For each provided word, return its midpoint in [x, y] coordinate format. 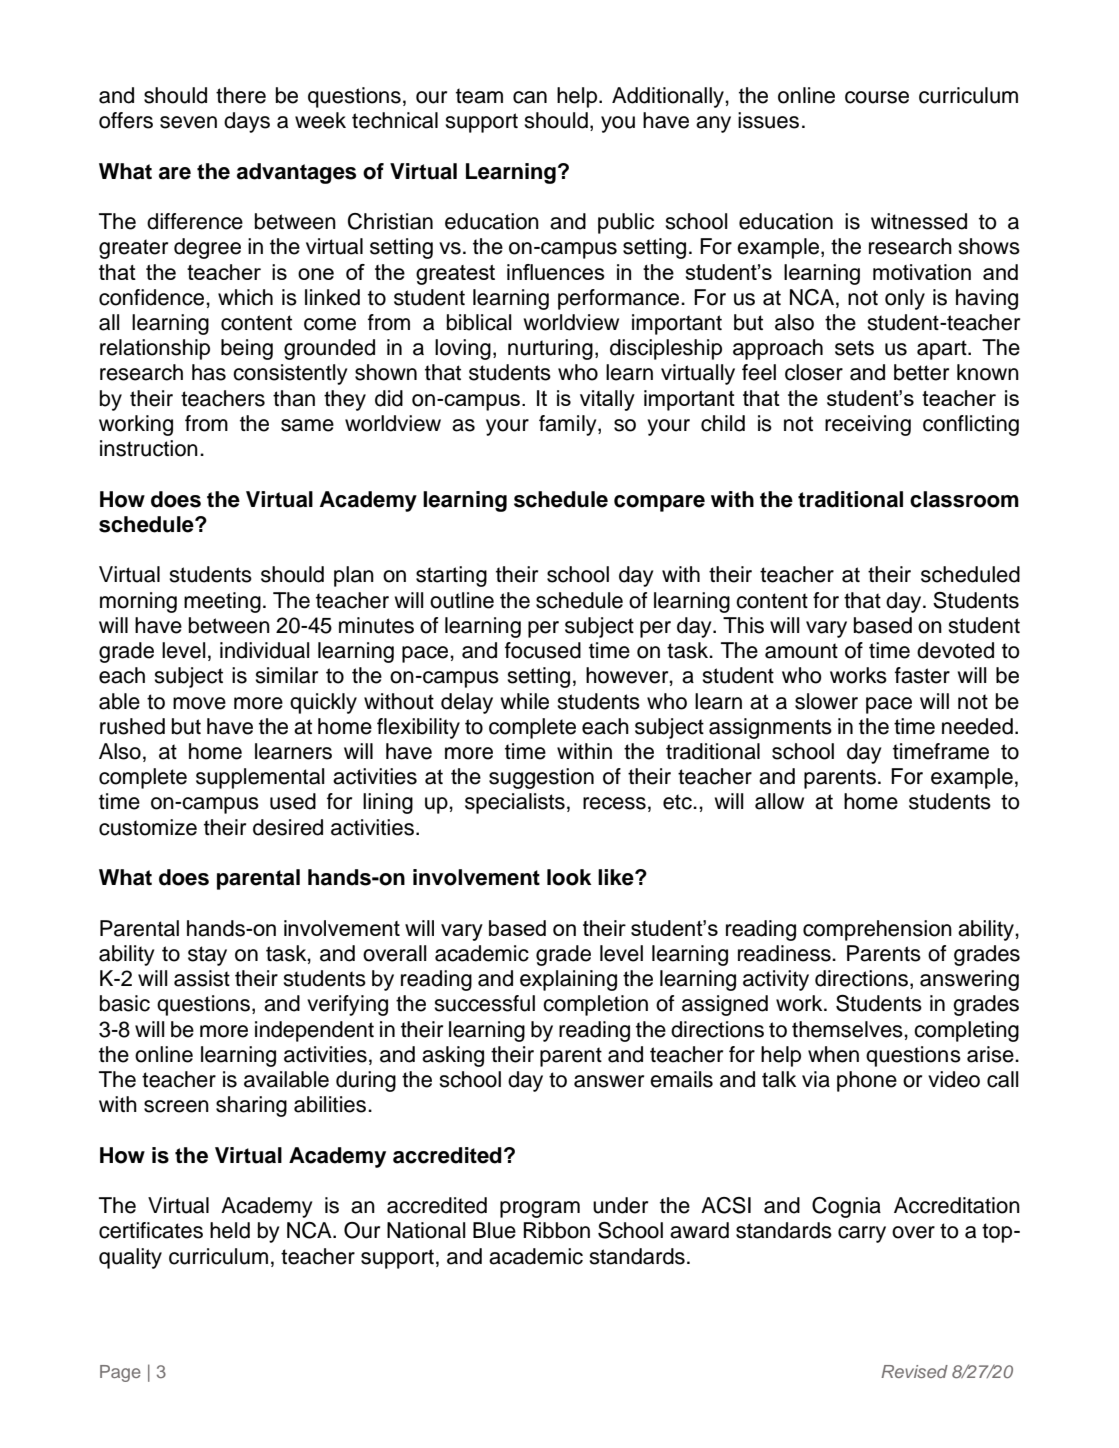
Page [120, 1373]
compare [659, 503]
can [530, 97]
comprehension [877, 930]
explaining [568, 980]
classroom [964, 499]
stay [207, 956]
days [247, 122]
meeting [222, 602]
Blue [494, 1230]
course [877, 97]
